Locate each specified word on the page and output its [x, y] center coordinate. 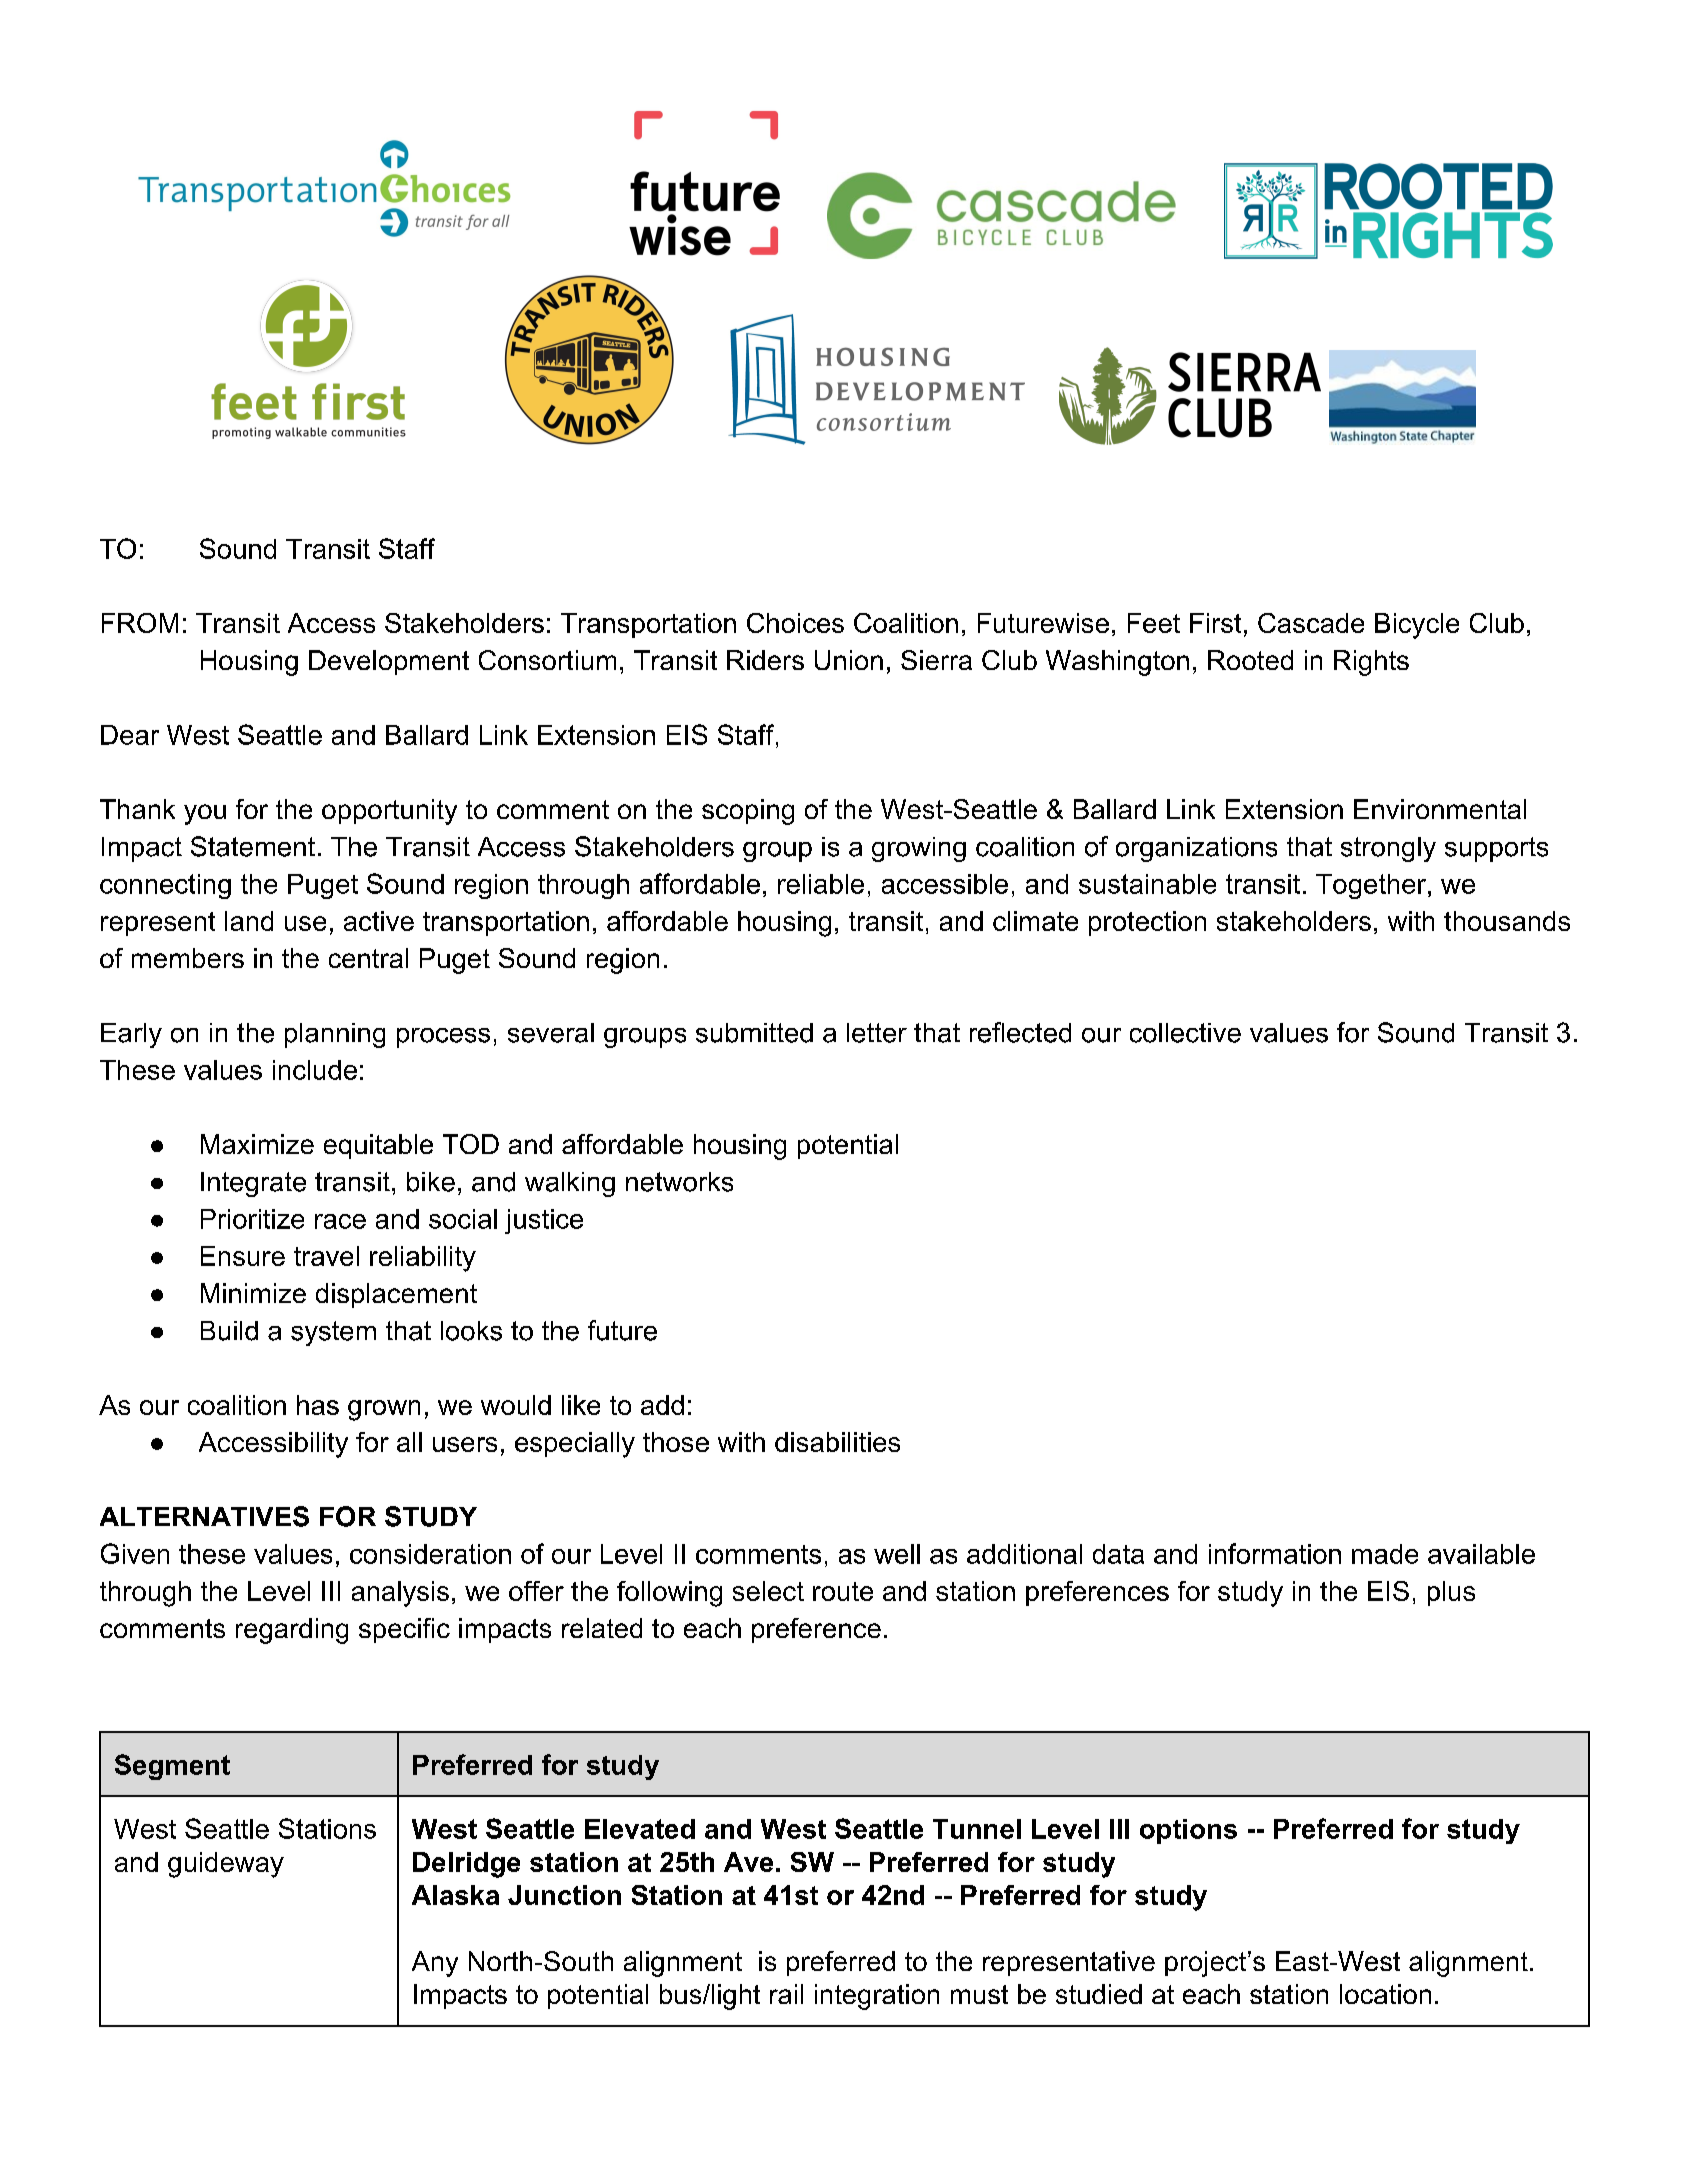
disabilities [837, 1442]
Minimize [253, 1293]
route [843, 1591]
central [368, 958]
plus [1451, 1593]
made [1385, 1554]
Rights [1371, 663]
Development [389, 662]
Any [435, 1964]
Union [849, 660]
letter [877, 1033]
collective [1185, 1033]
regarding [292, 1631]
